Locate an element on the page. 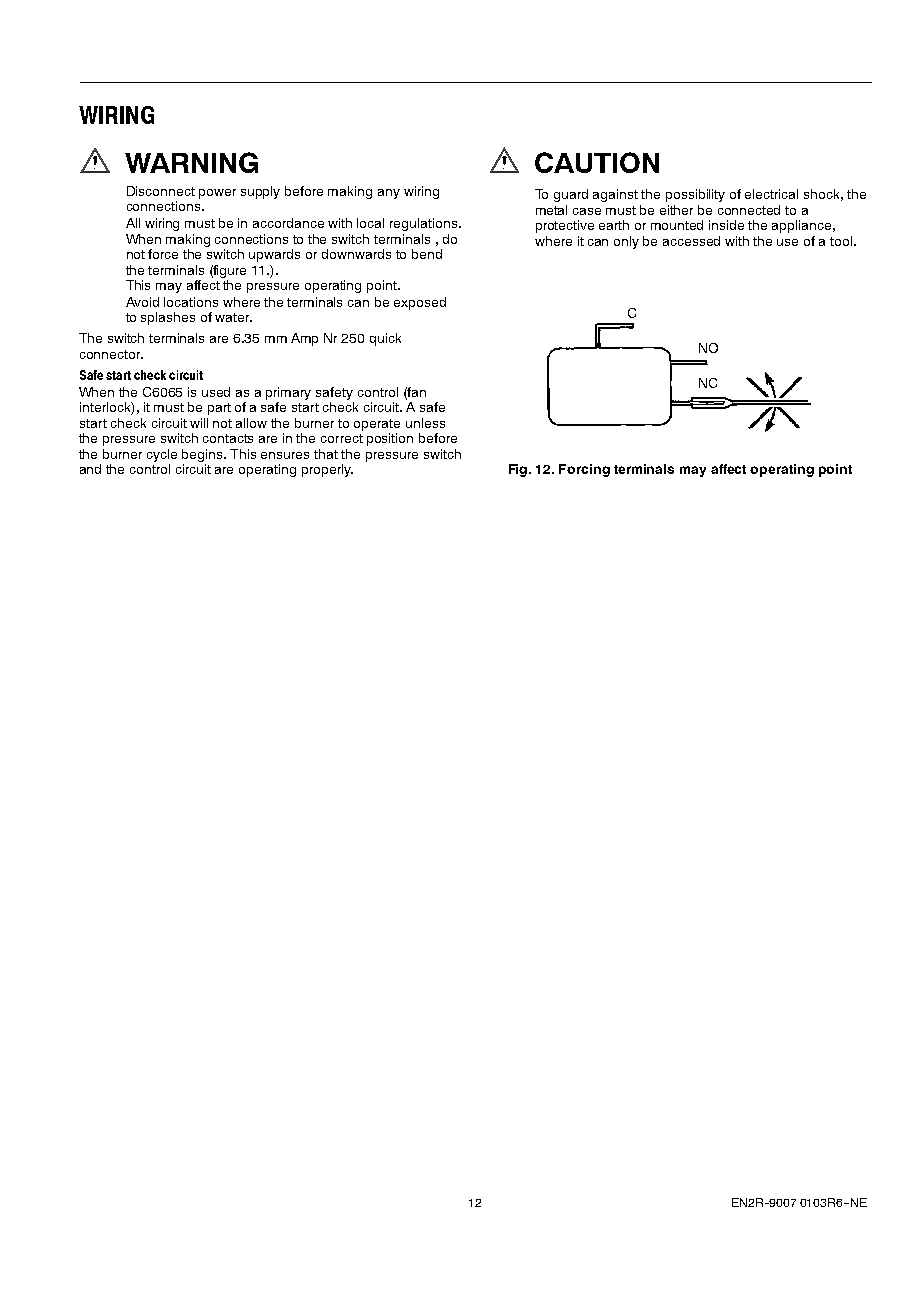 This page has width=924, height=1308. Forcing is located at coordinates (584, 470).
